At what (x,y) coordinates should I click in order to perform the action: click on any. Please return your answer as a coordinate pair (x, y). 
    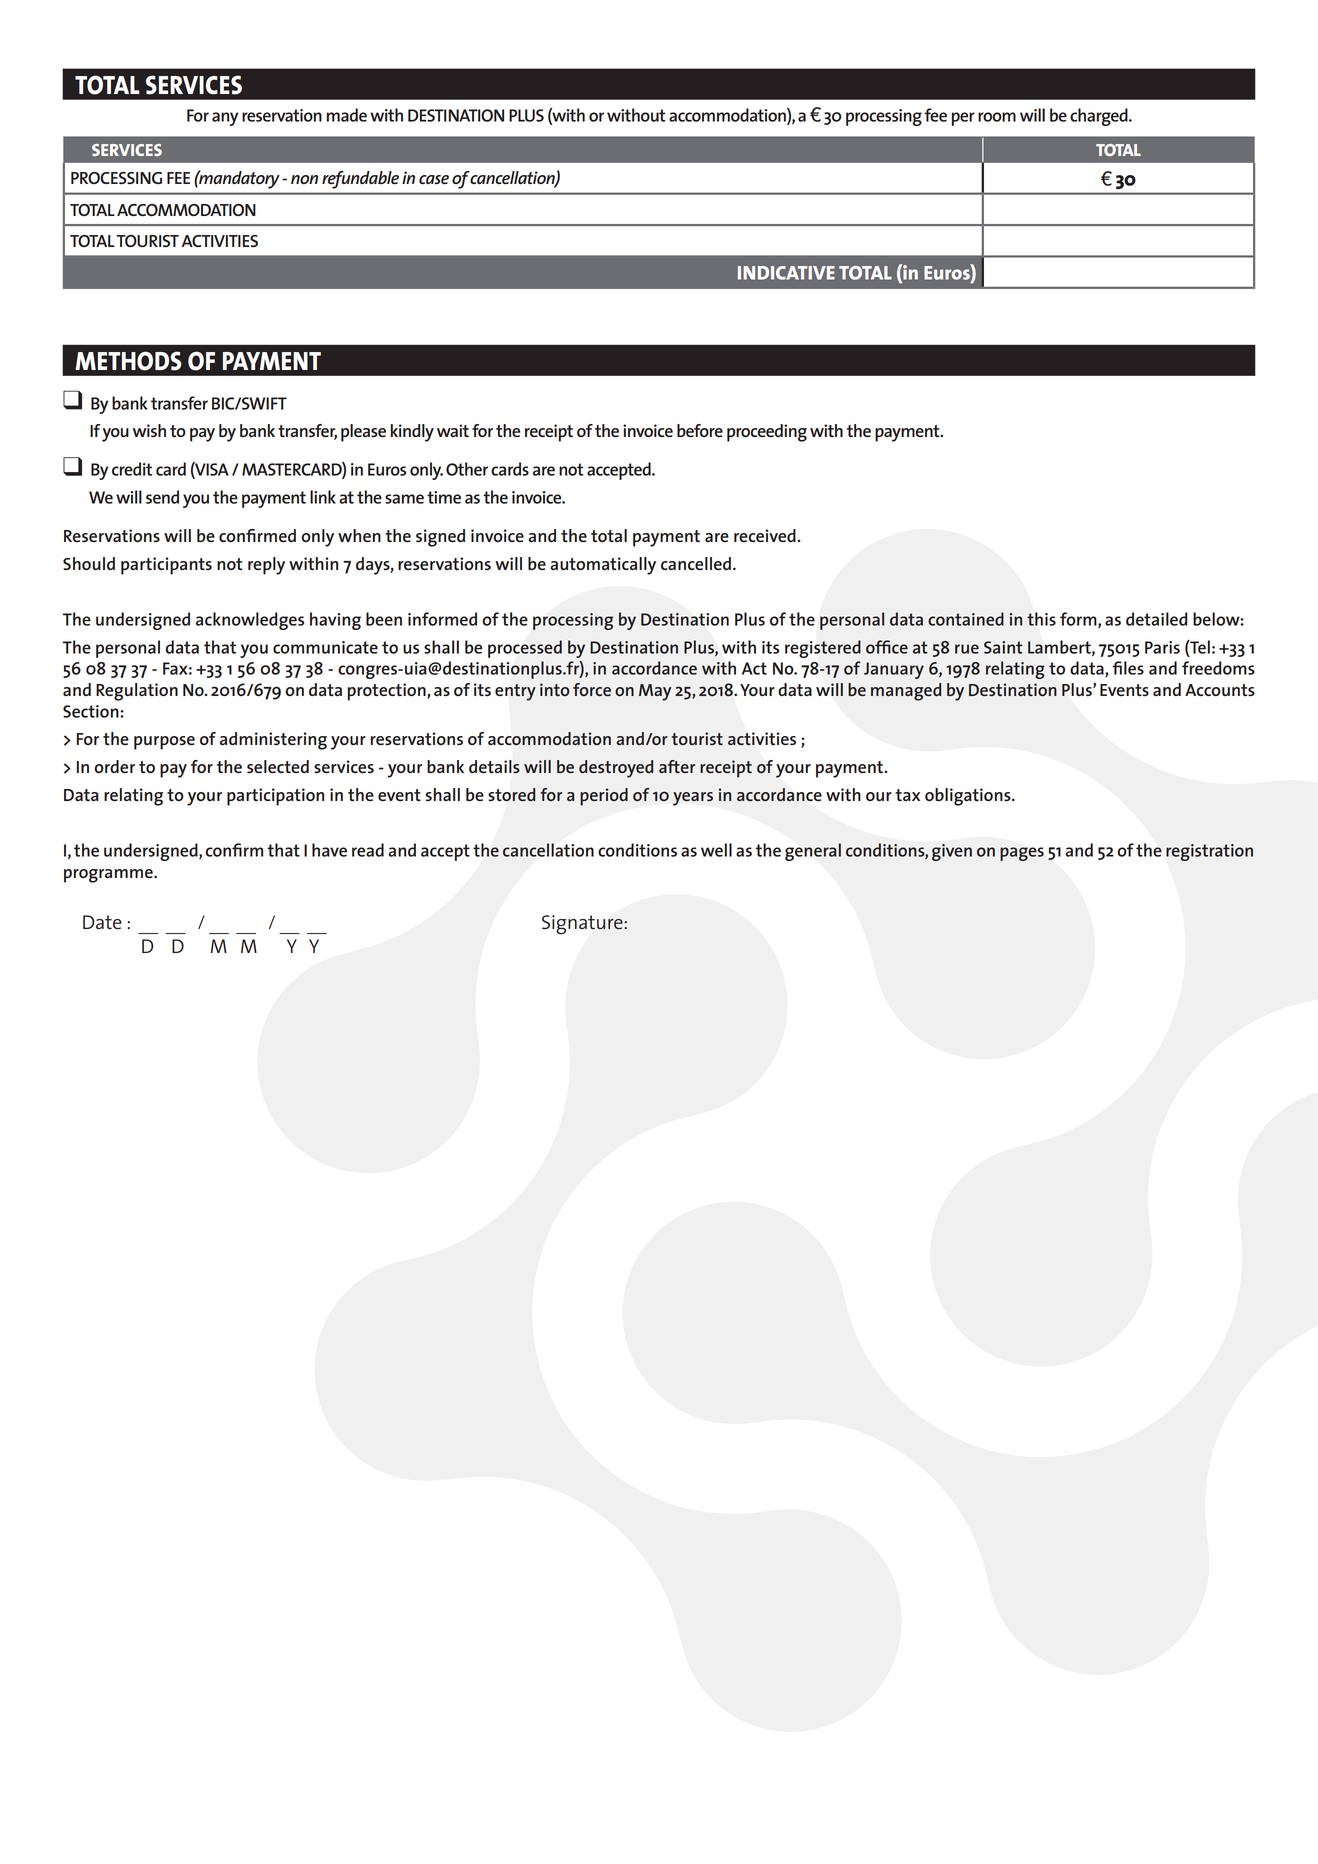
    Looking at the image, I should click on (225, 119).
